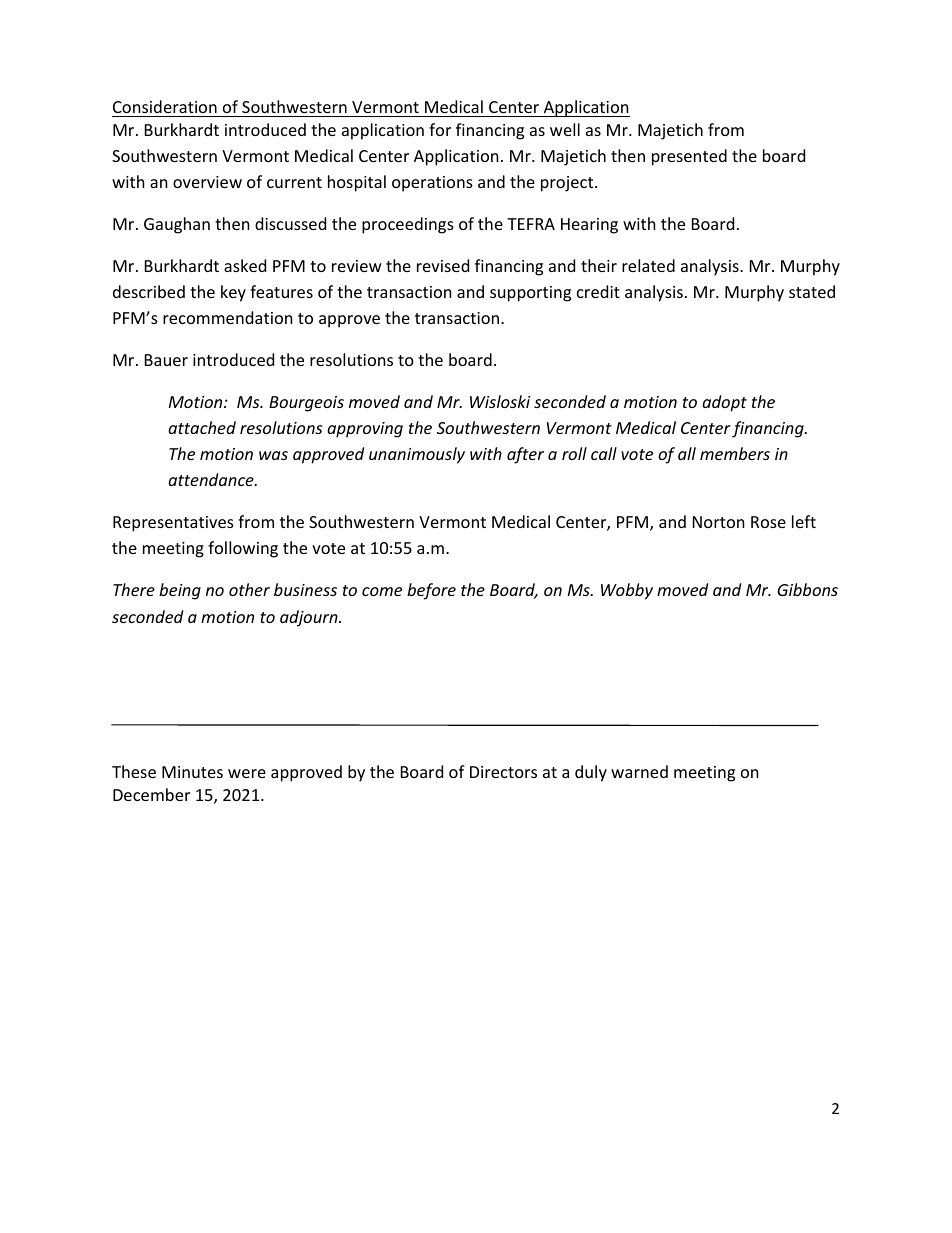 Image resolution: width=952 pixels, height=1233 pixels. I want to click on Minutes, so click(192, 772).
